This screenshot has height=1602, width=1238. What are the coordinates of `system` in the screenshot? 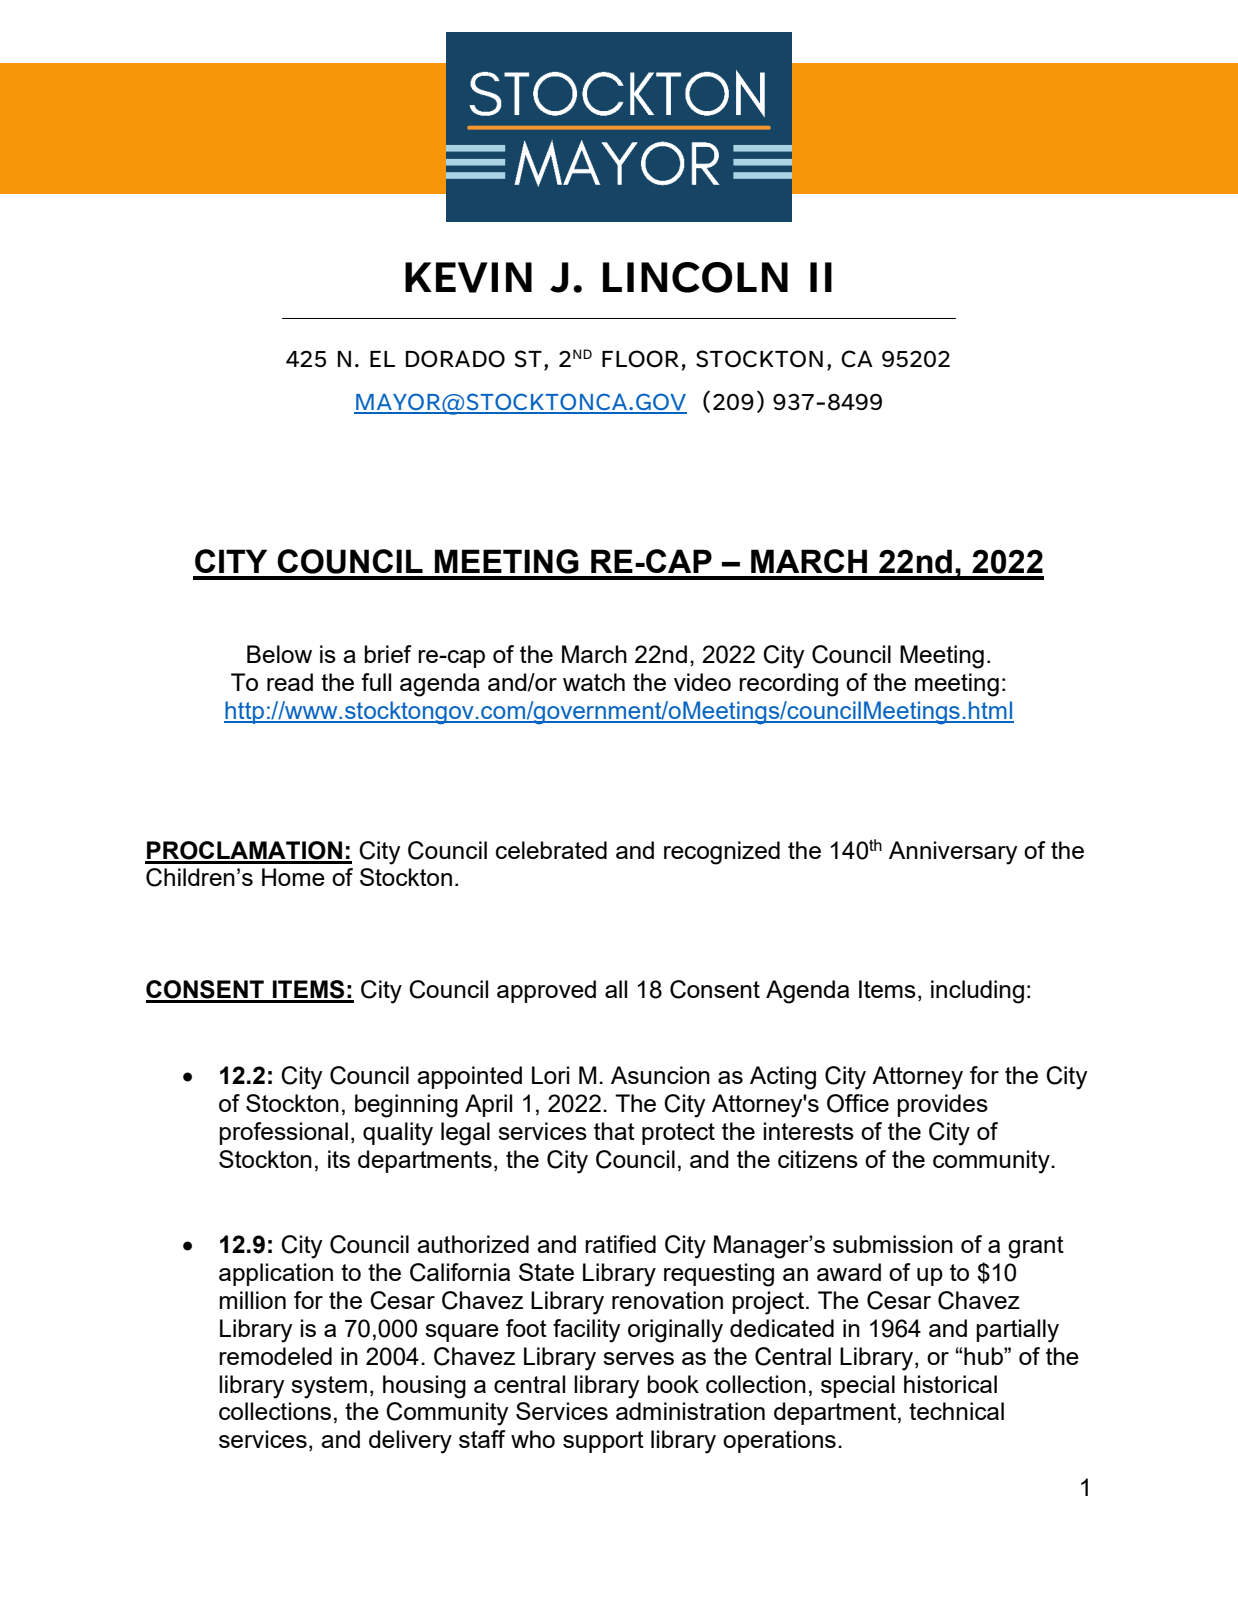 It's located at (329, 1387).
